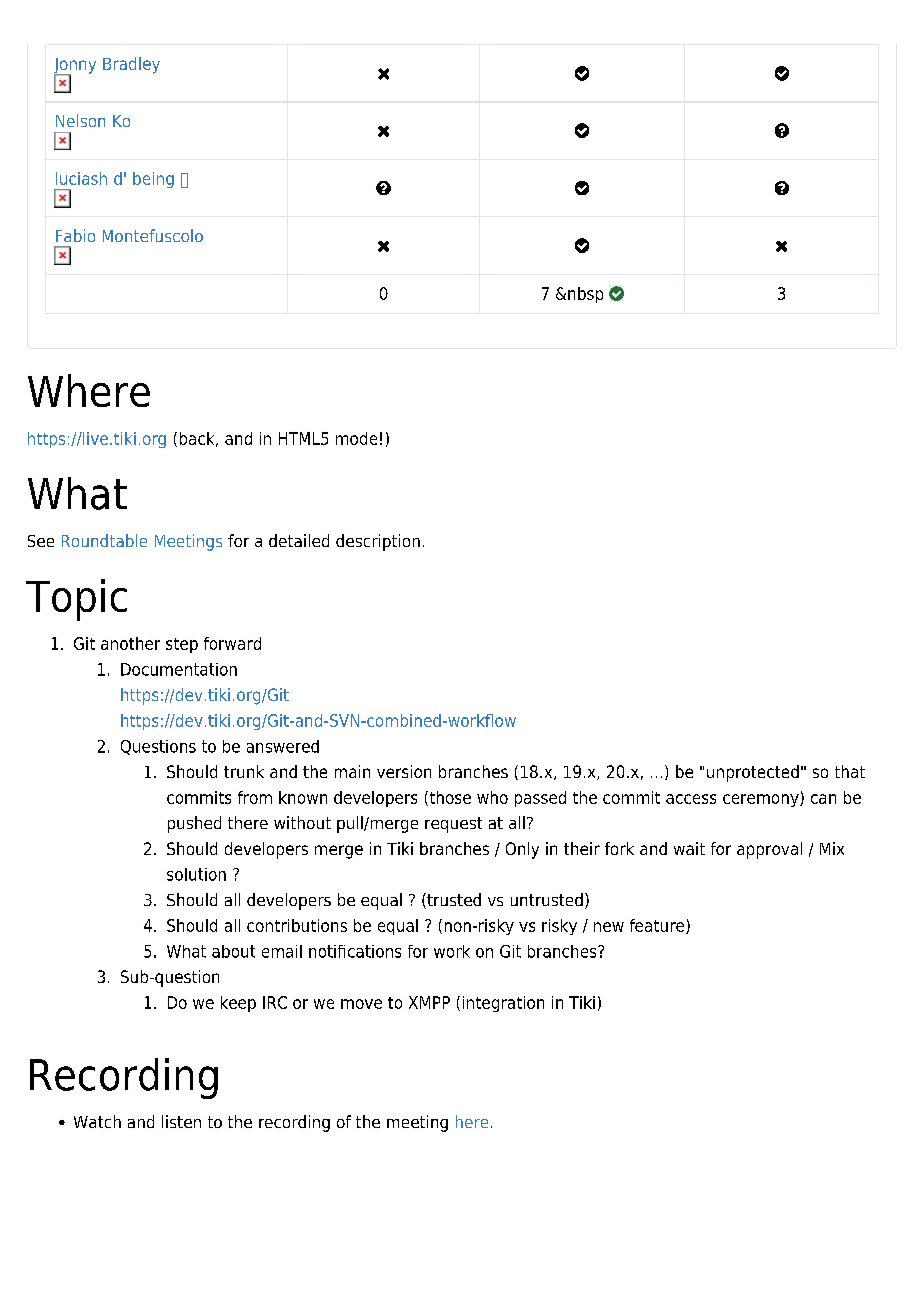 This page has width=924, height=1308. What do you see at coordinates (131, 65) in the page?
I see `Bradley` at bounding box center [131, 65].
